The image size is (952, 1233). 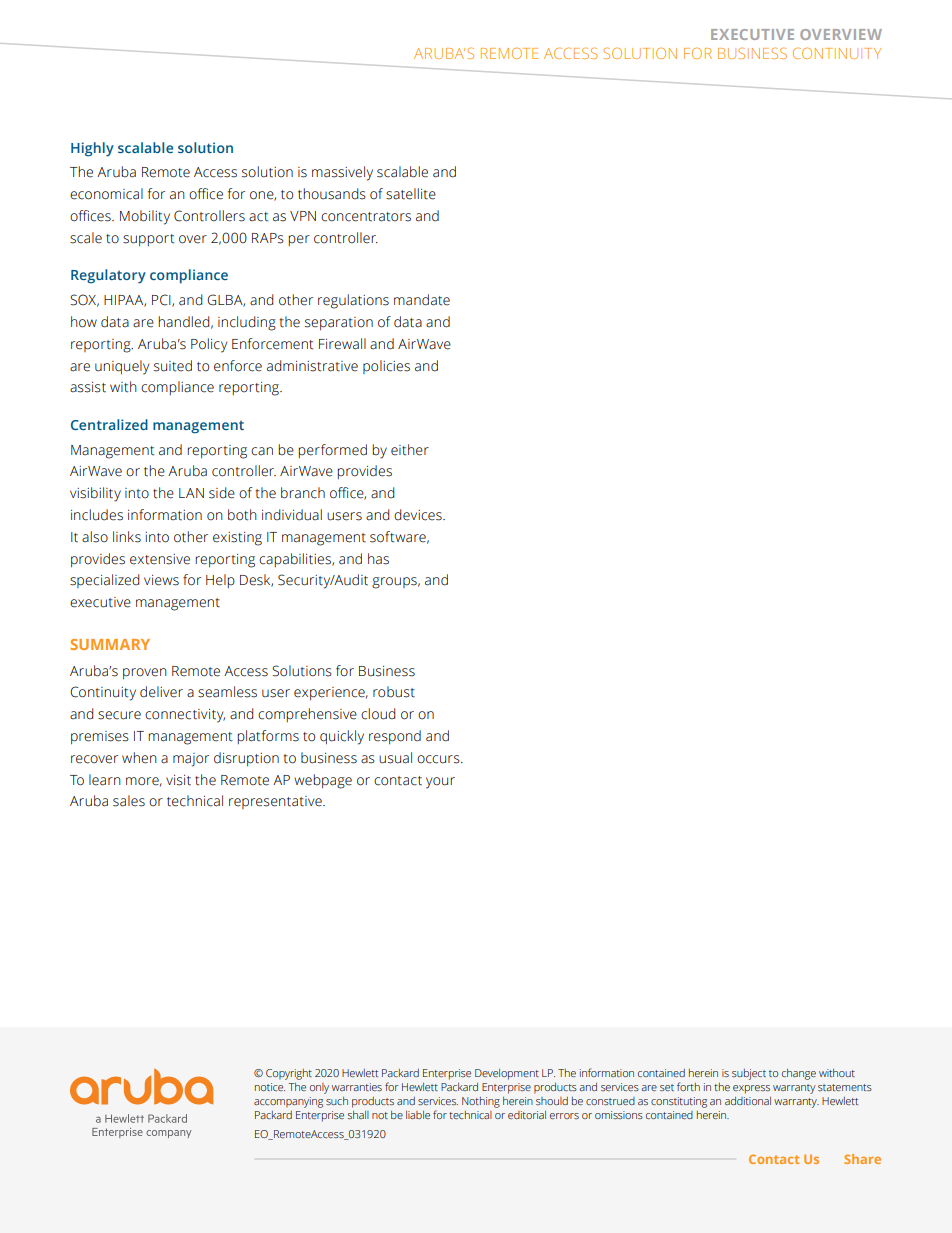 I want to click on robust, so click(x=394, y=692).
